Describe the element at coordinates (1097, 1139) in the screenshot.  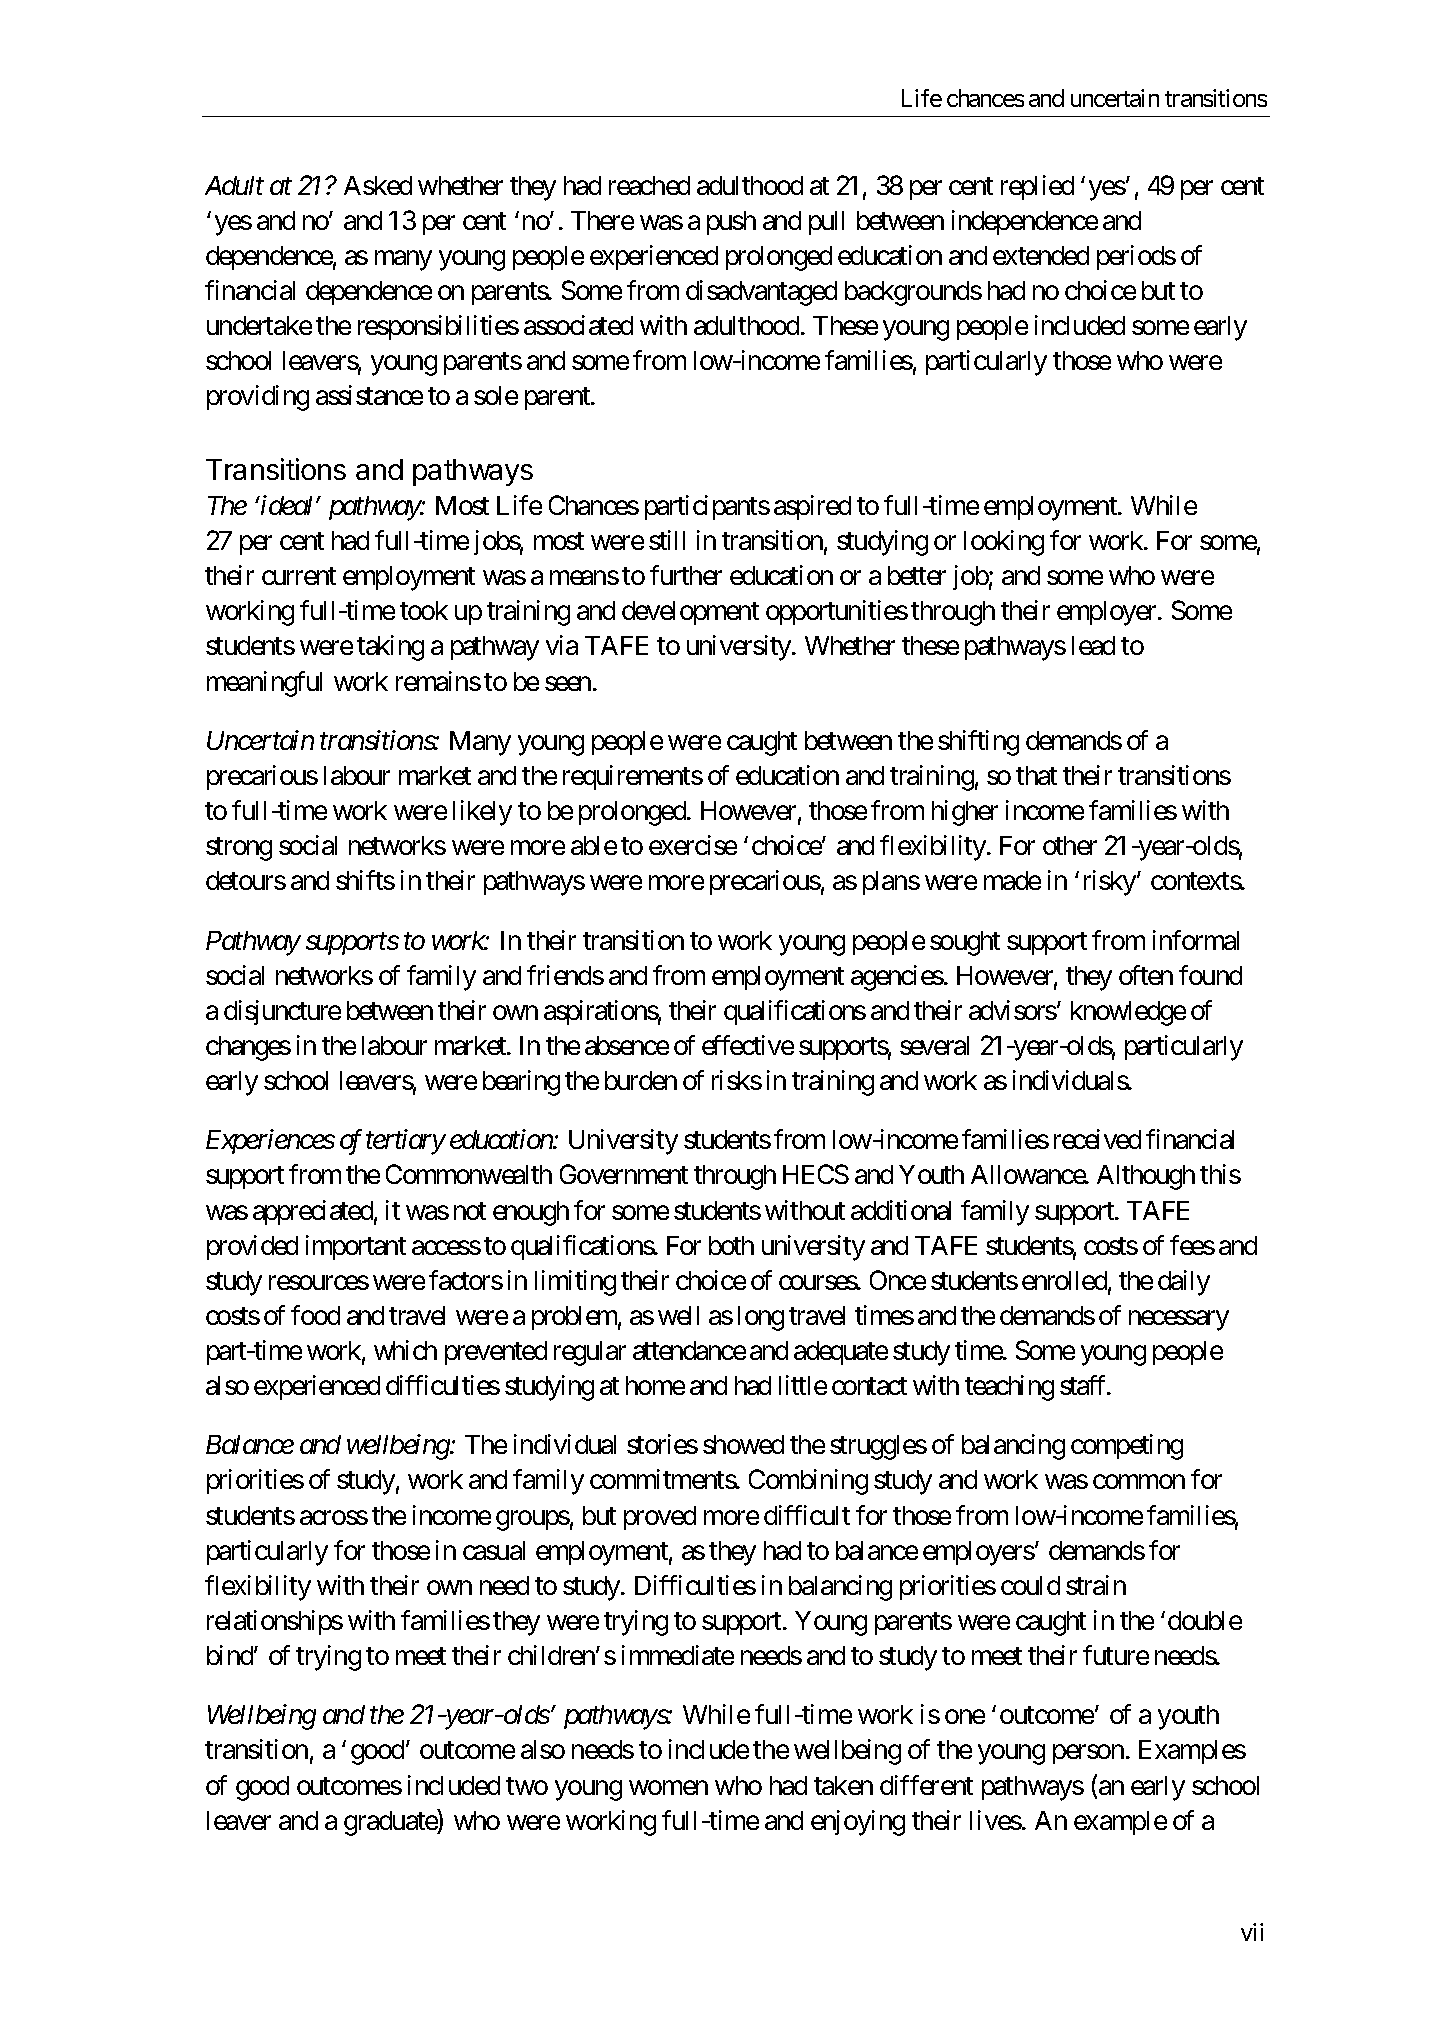
I see `received` at that location.
